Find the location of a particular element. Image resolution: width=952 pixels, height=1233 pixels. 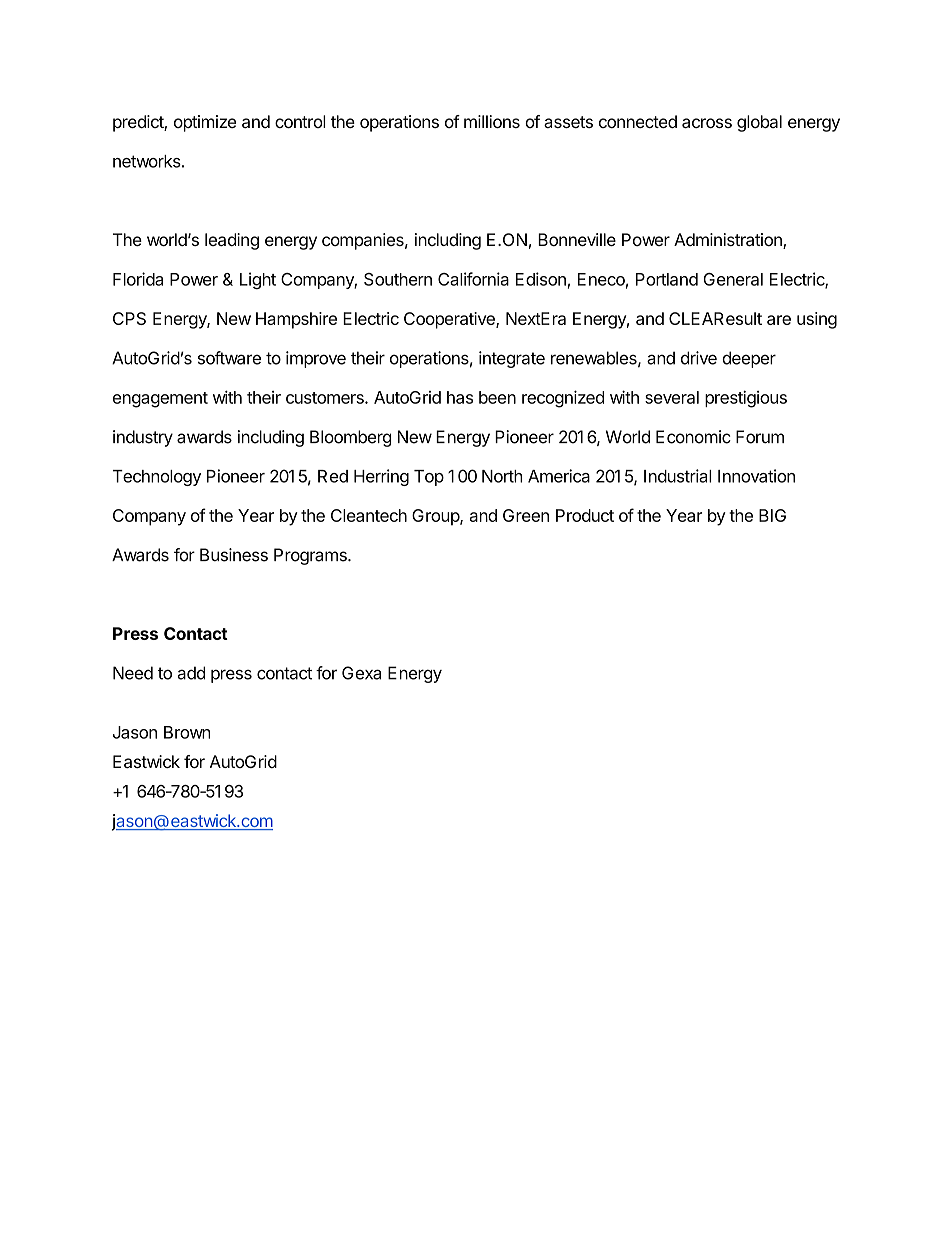

industry is located at coordinates (143, 438).
